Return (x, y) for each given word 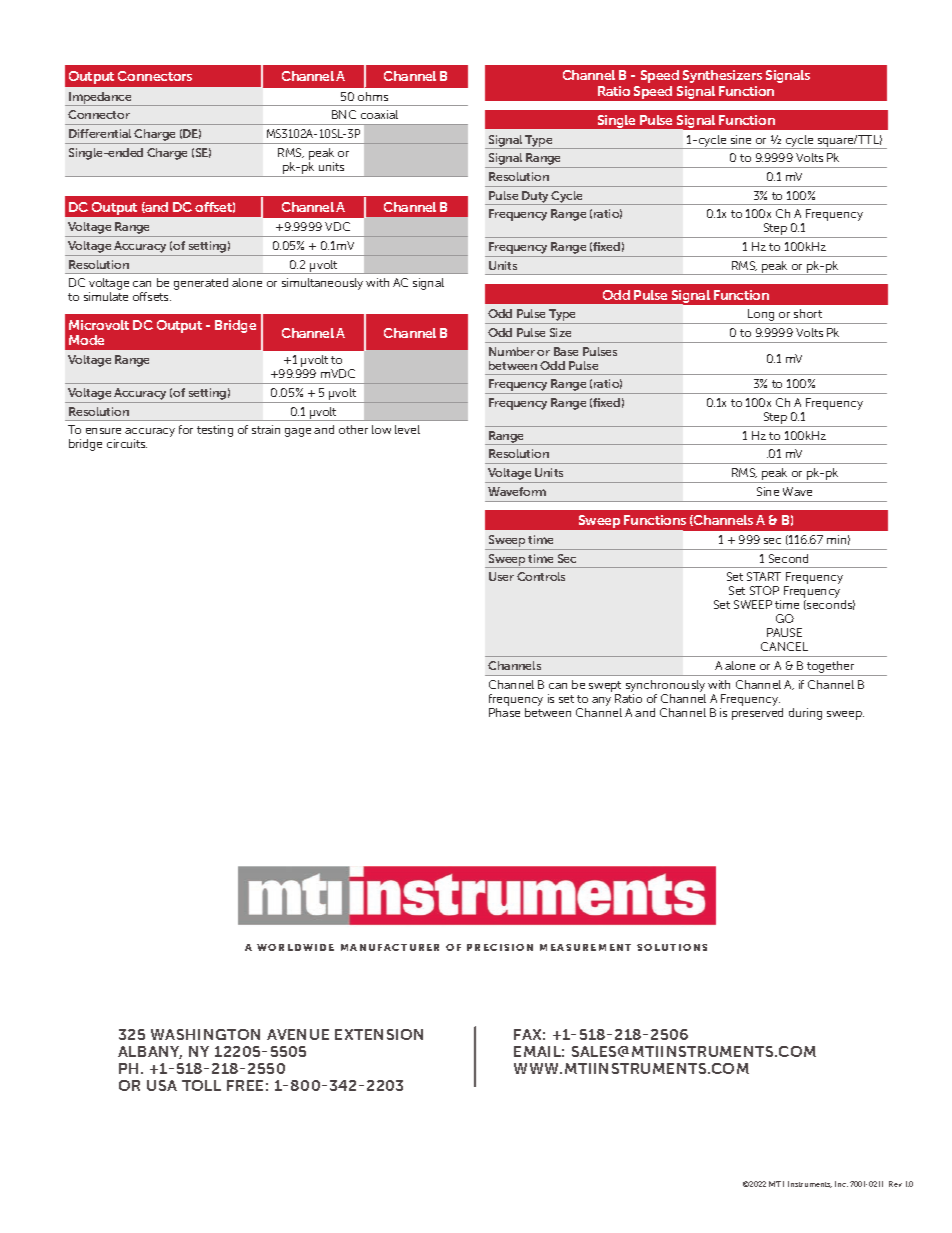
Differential (100, 133)
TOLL (201, 1085)
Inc (841, 1184)
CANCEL (784, 646)
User (501, 576)
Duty (535, 198)
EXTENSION (379, 1034)
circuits (127, 443)
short (808, 313)
